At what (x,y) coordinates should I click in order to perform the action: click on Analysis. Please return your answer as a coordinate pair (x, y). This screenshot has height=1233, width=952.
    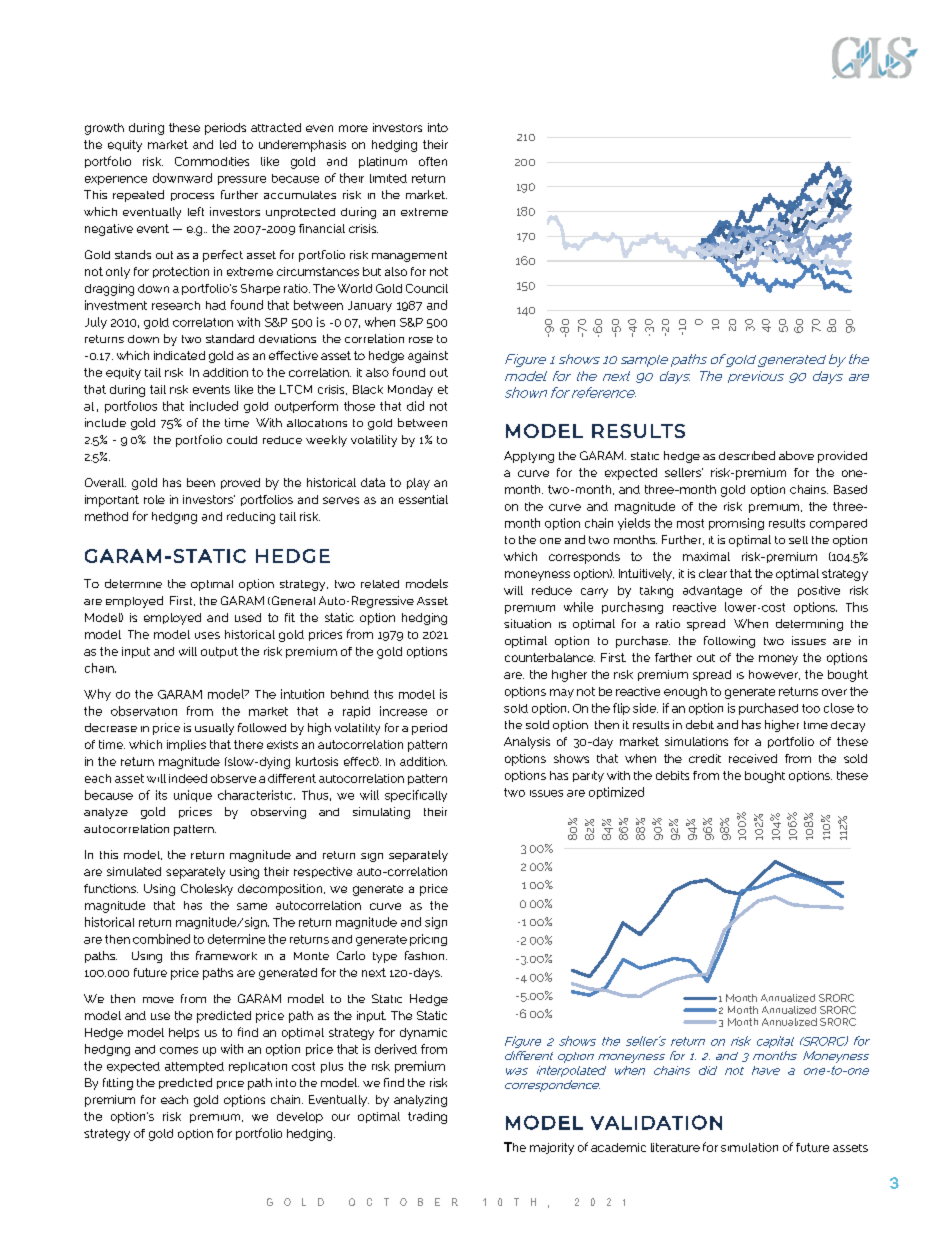
    Looking at the image, I should click on (527, 743).
